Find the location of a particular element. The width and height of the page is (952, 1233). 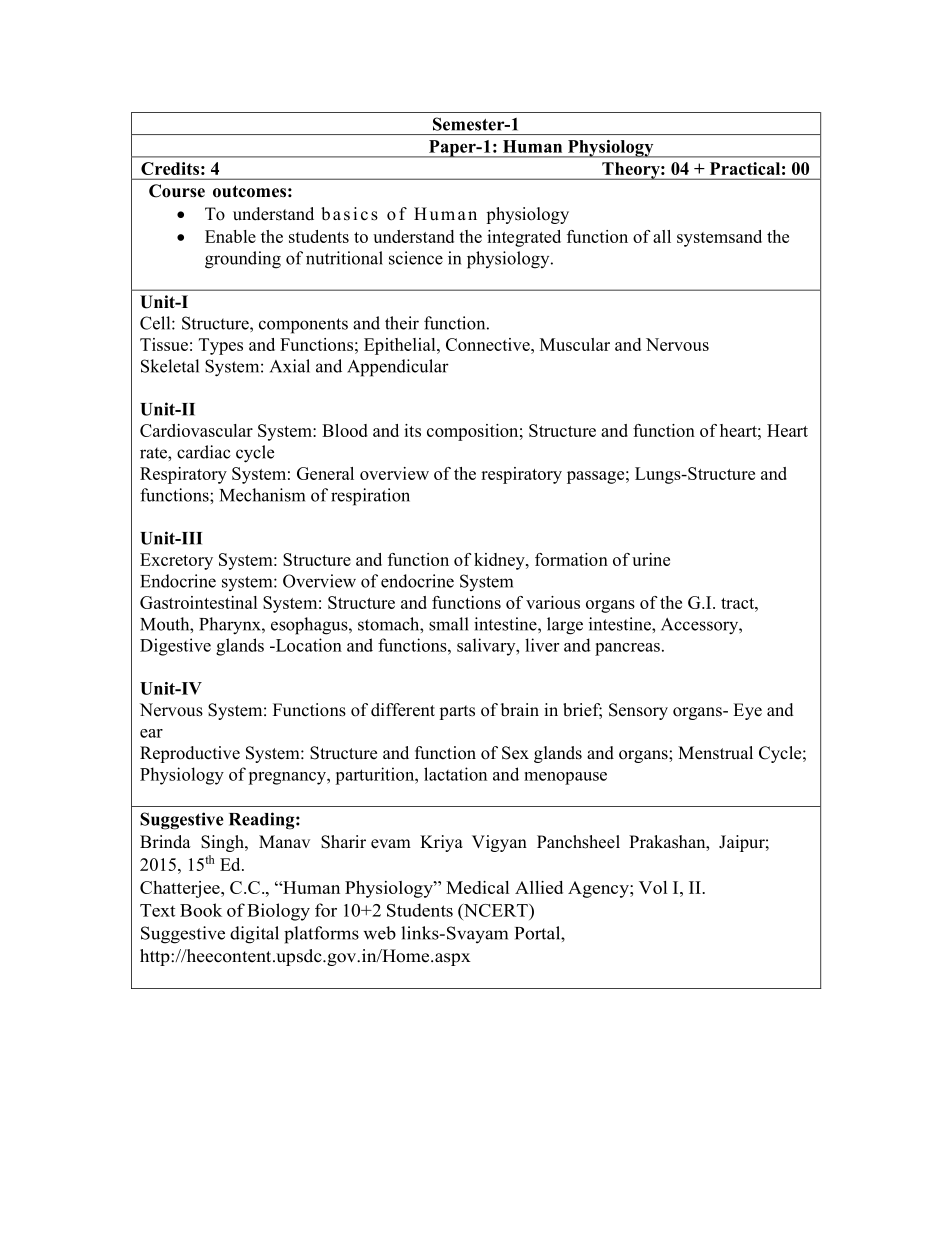

Book is located at coordinates (201, 910).
